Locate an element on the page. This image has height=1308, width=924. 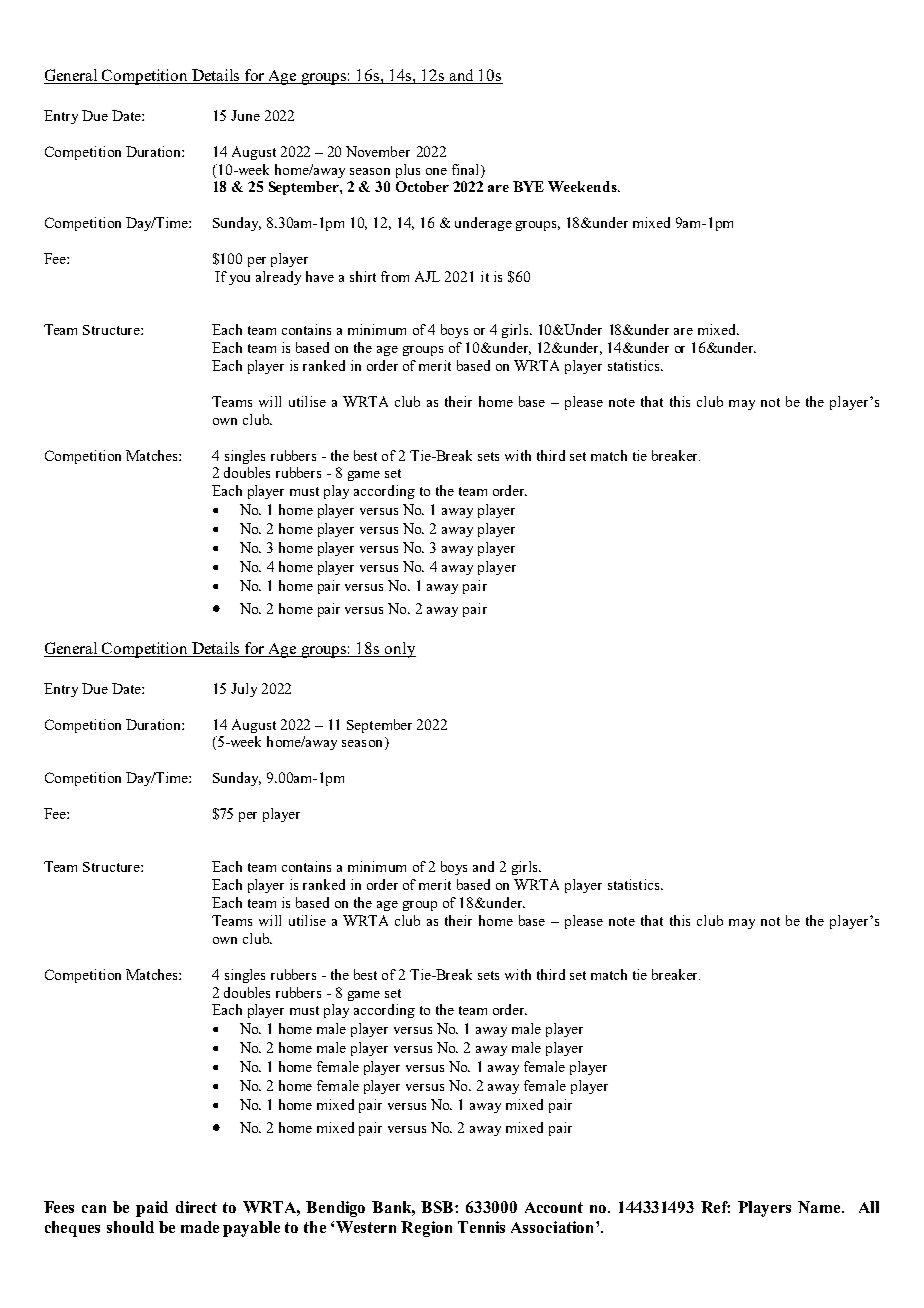
BYE is located at coordinates (528, 186).
